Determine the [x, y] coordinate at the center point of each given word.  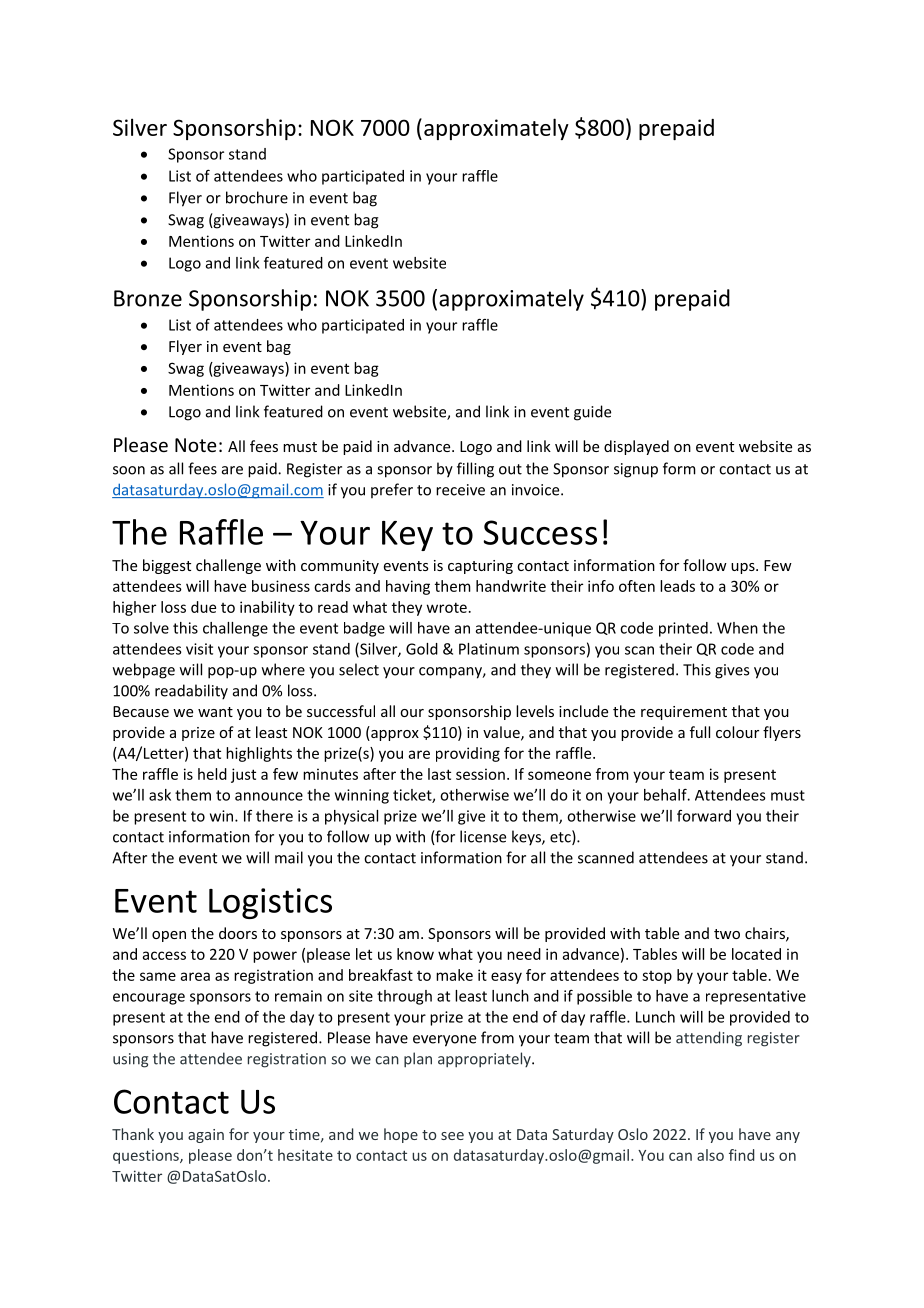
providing [468, 754]
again [206, 1136]
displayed [636, 447]
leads [677, 586]
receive [460, 490]
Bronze [148, 298]
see [452, 1136]
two [727, 934]
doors [238, 933]
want [215, 712]
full [700, 732]
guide [592, 413]
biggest [167, 566]
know [415, 954]
